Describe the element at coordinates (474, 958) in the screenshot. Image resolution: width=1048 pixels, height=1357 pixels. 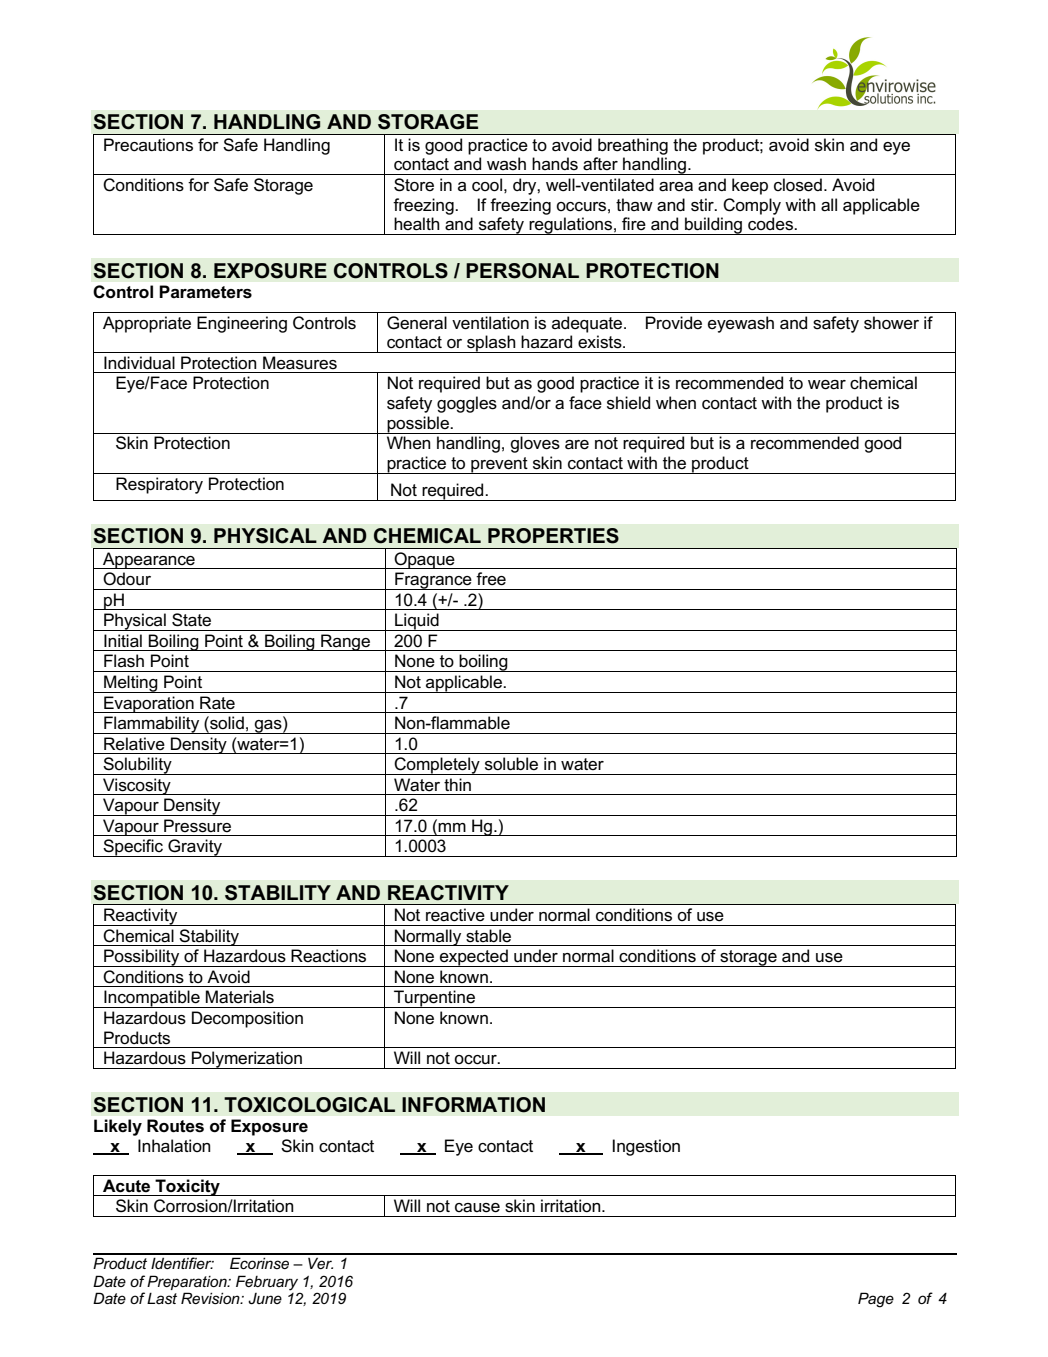
I see `expected` at that location.
